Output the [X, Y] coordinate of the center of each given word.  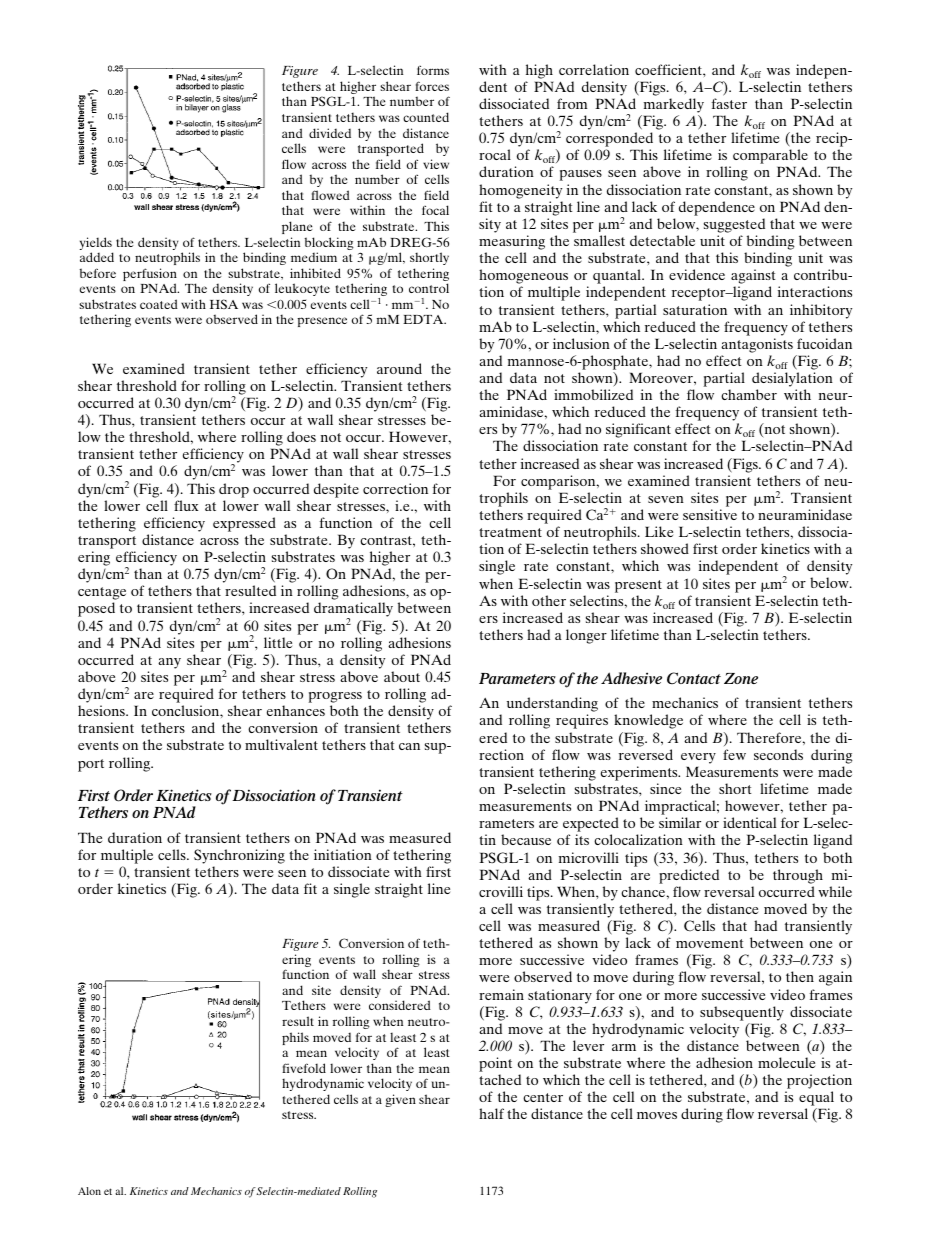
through [798, 876]
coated [159, 304]
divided [330, 133]
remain [501, 994]
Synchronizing [239, 858]
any [169, 663]
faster [729, 103]
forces [432, 86]
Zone [741, 678]
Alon [89, 1191]
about [402, 676]
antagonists [757, 345]
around [399, 368]
